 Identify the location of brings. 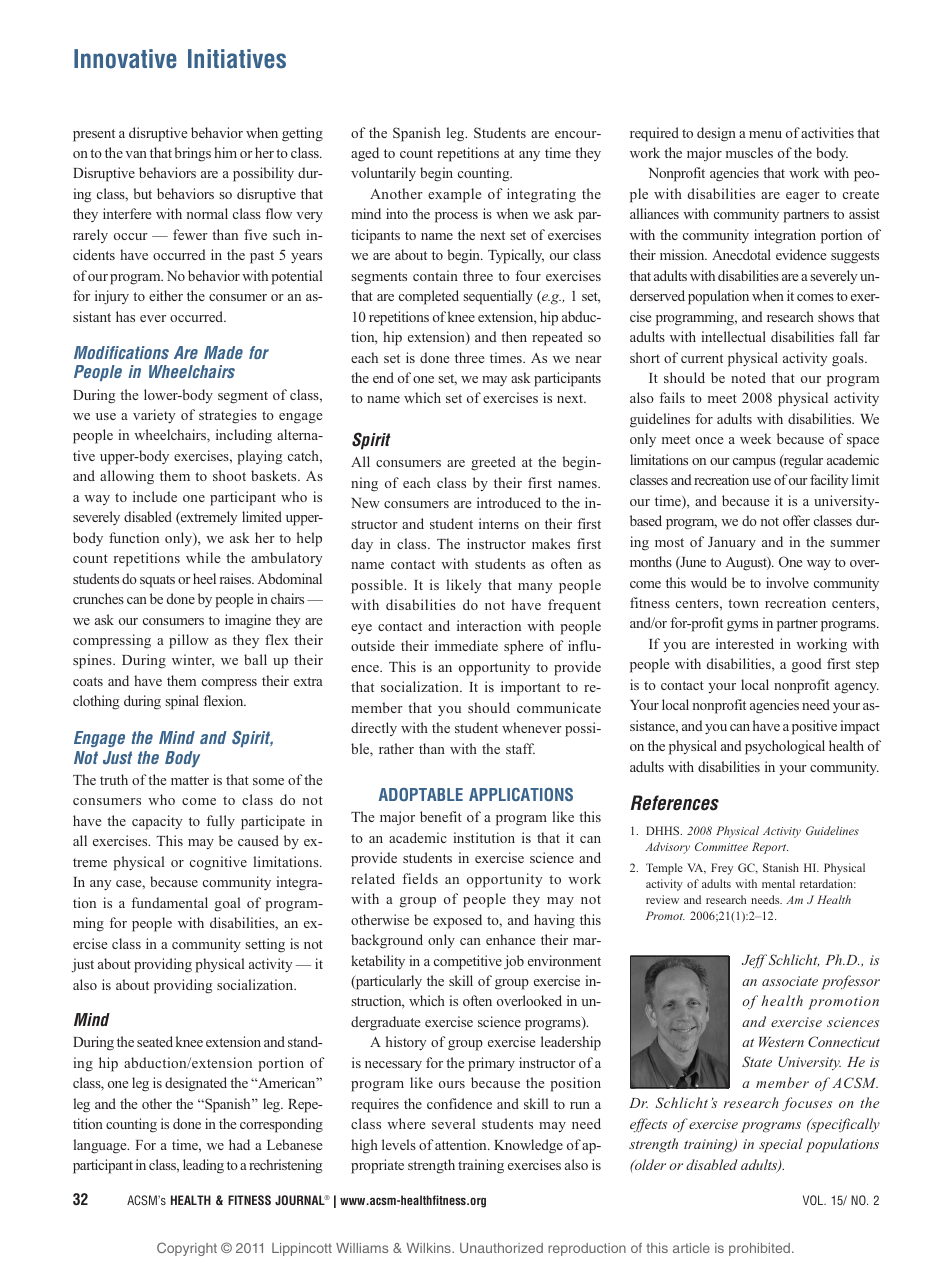
(192, 154).
